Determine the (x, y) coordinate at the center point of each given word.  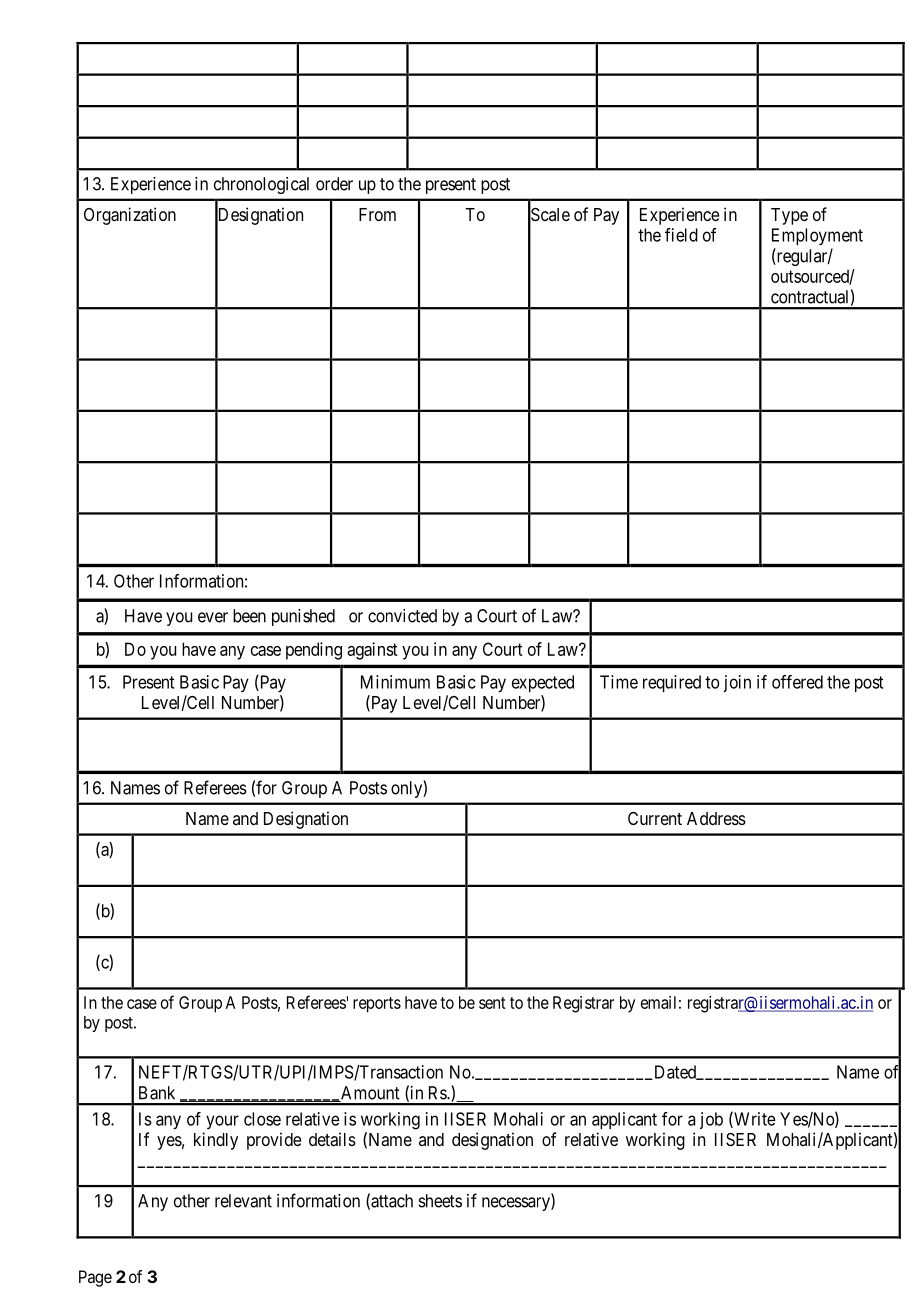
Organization (130, 216)
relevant (243, 1201)
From (377, 214)
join (737, 683)
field (681, 235)
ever (213, 617)
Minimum (395, 682)
